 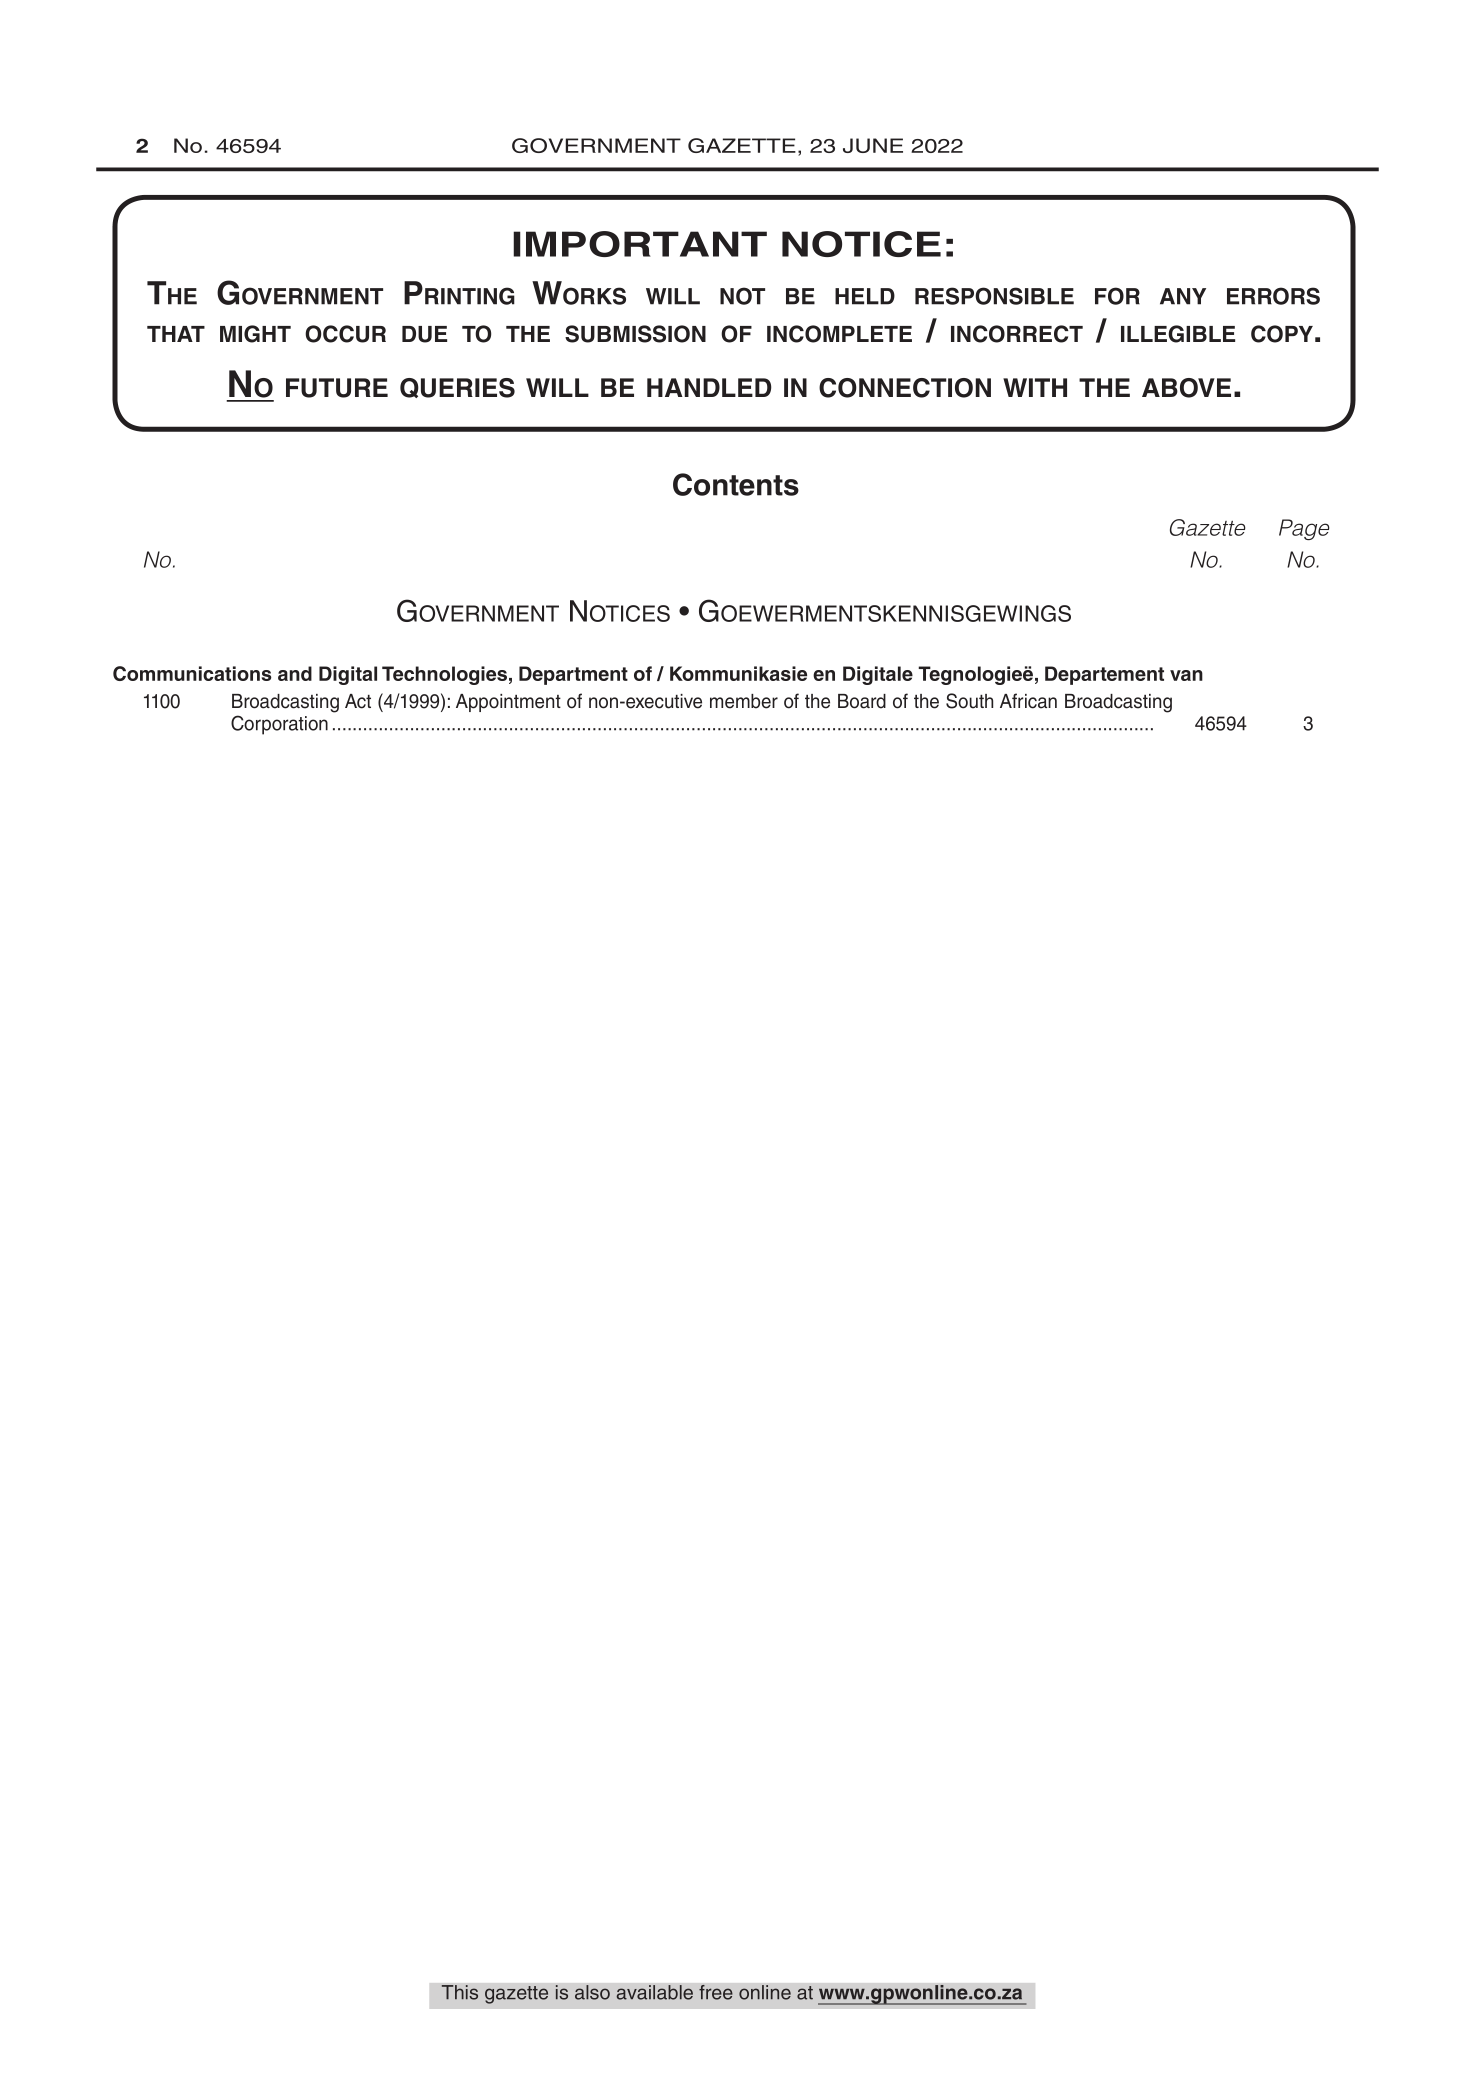 I want to click on Corporation, so click(x=279, y=725).
